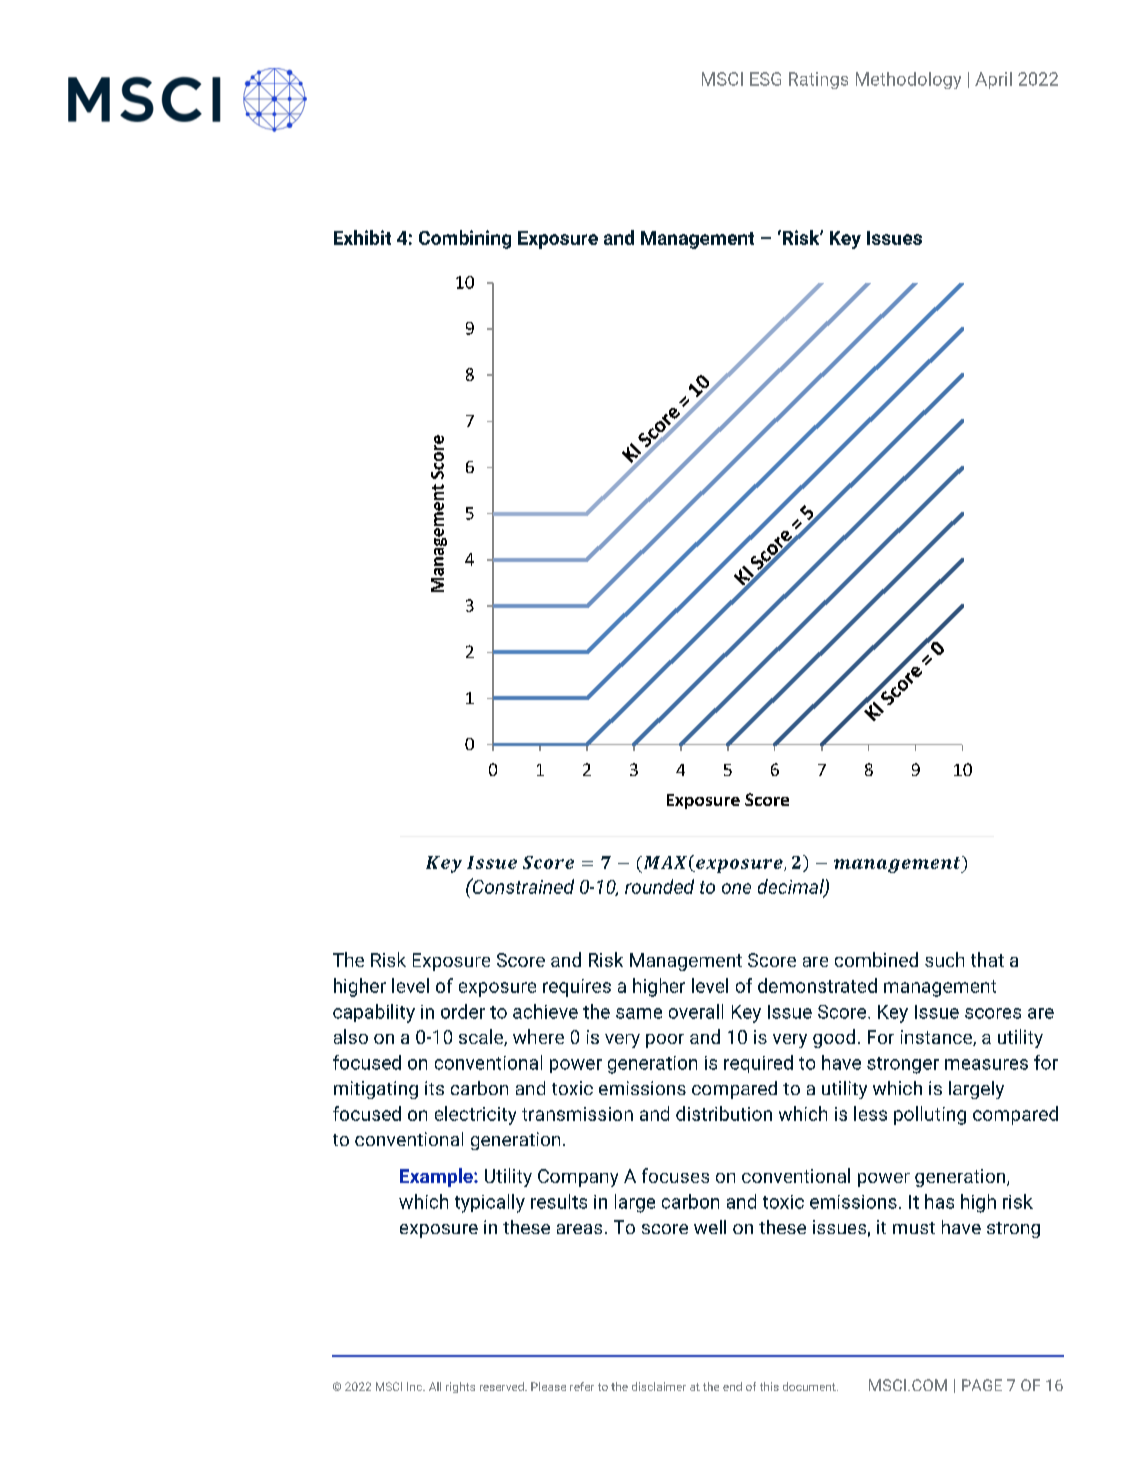 This screenshot has width=1130, height=1462. What do you see at coordinates (908, 80) in the screenshot?
I see `Methodology` at bounding box center [908, 80].
